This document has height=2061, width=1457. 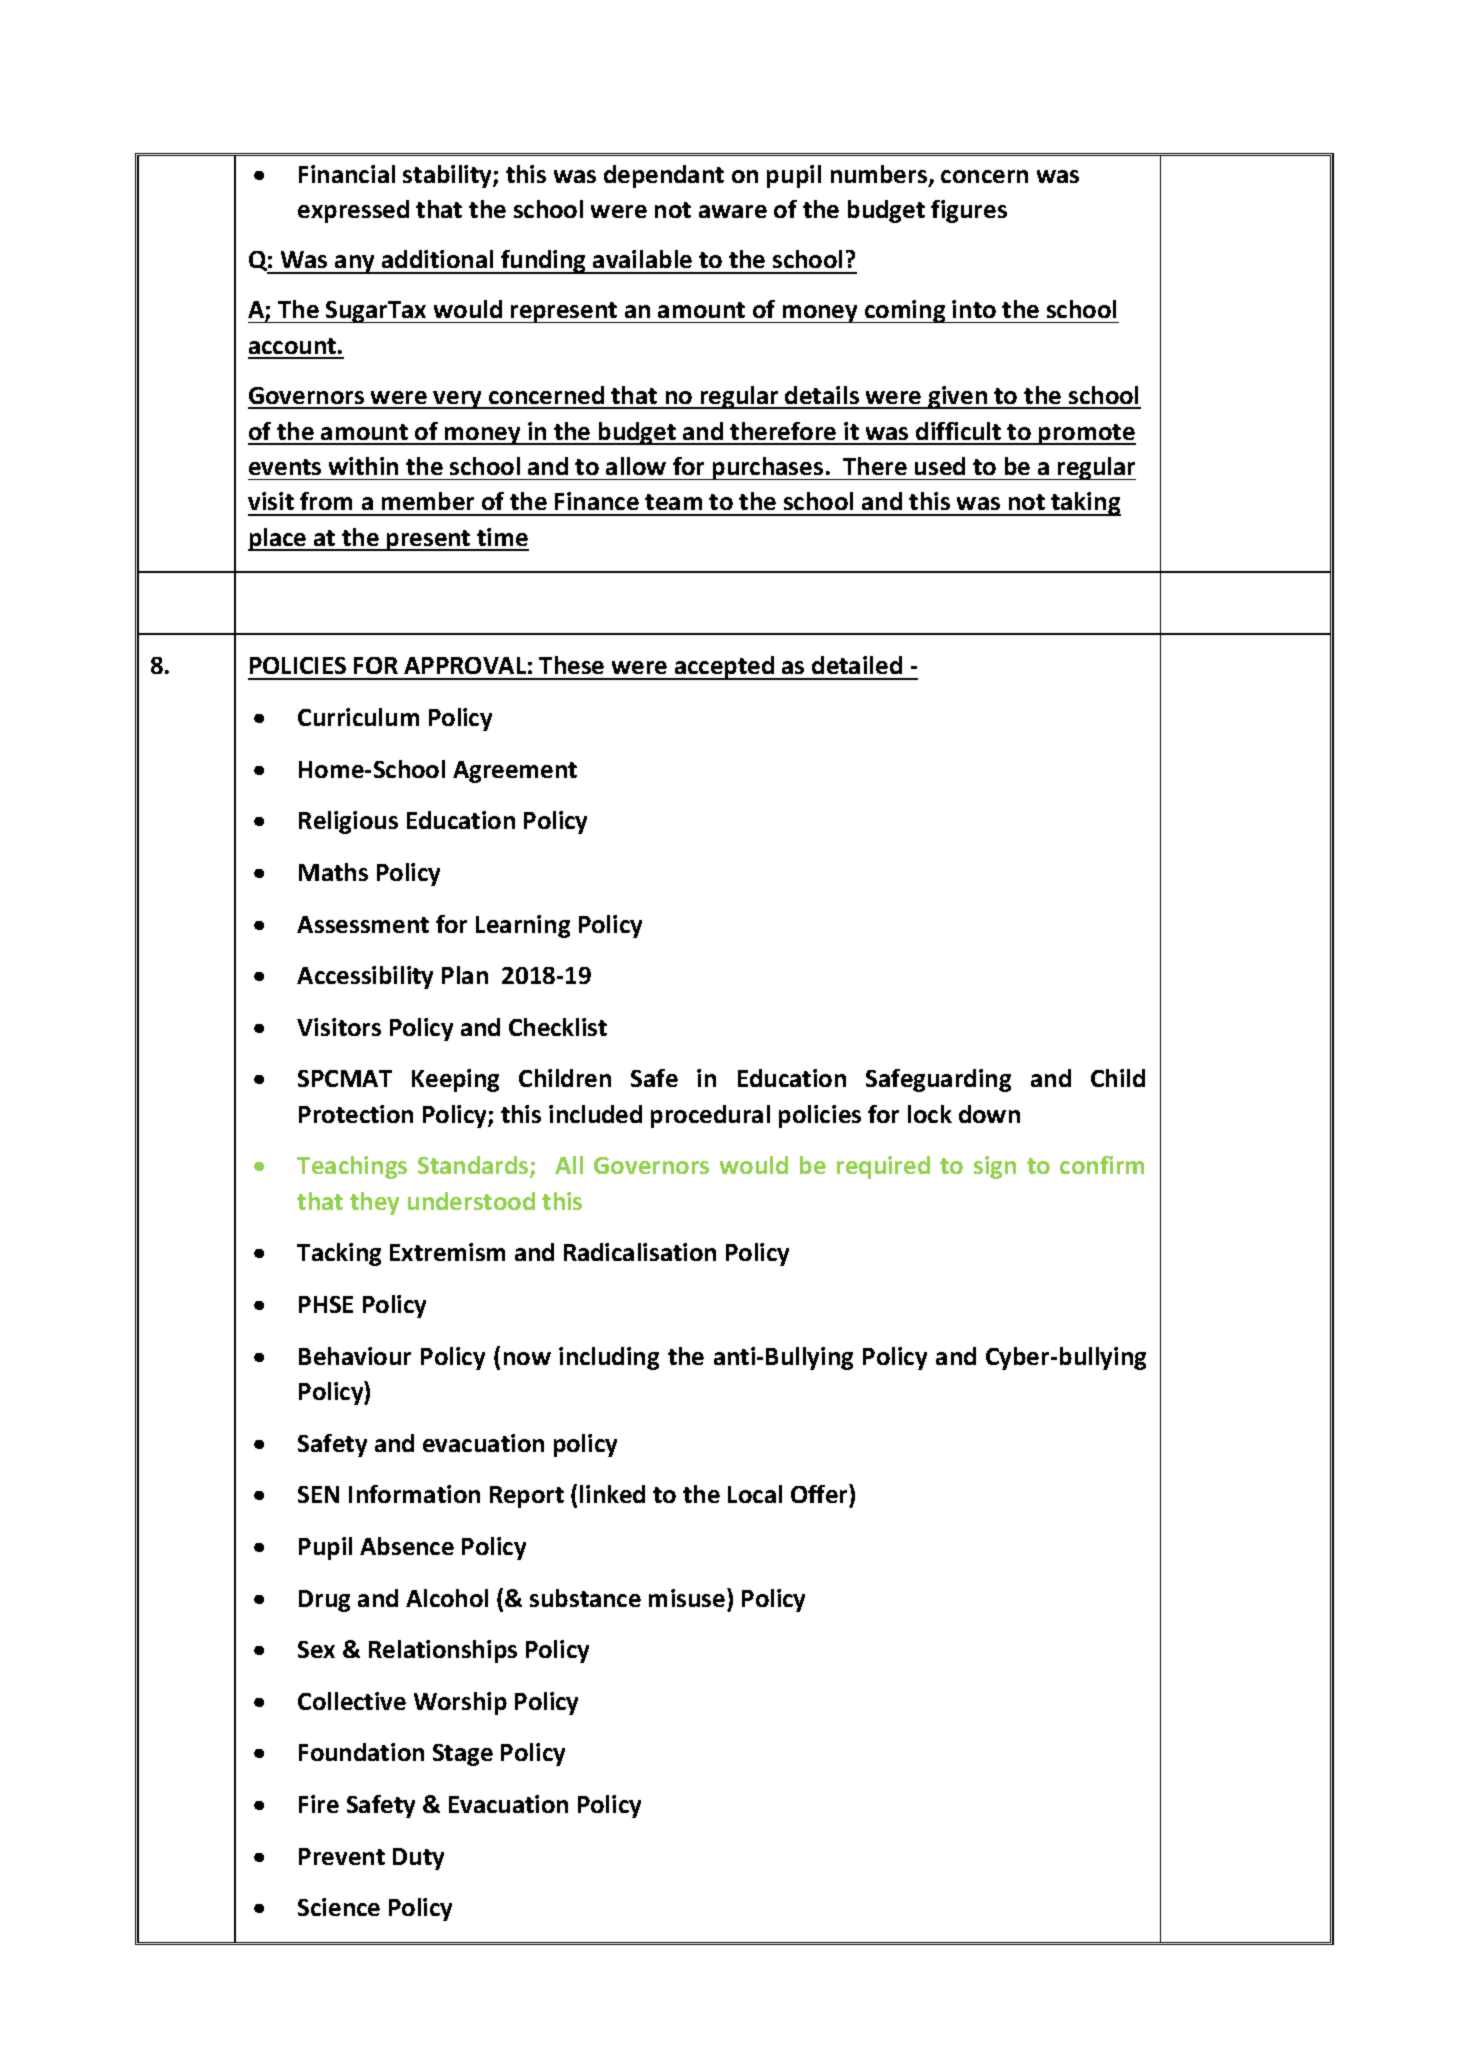 What do you see at coordinates (688, 1597) in the document?
I see `misuse` at bounding box center [688, 1597].
